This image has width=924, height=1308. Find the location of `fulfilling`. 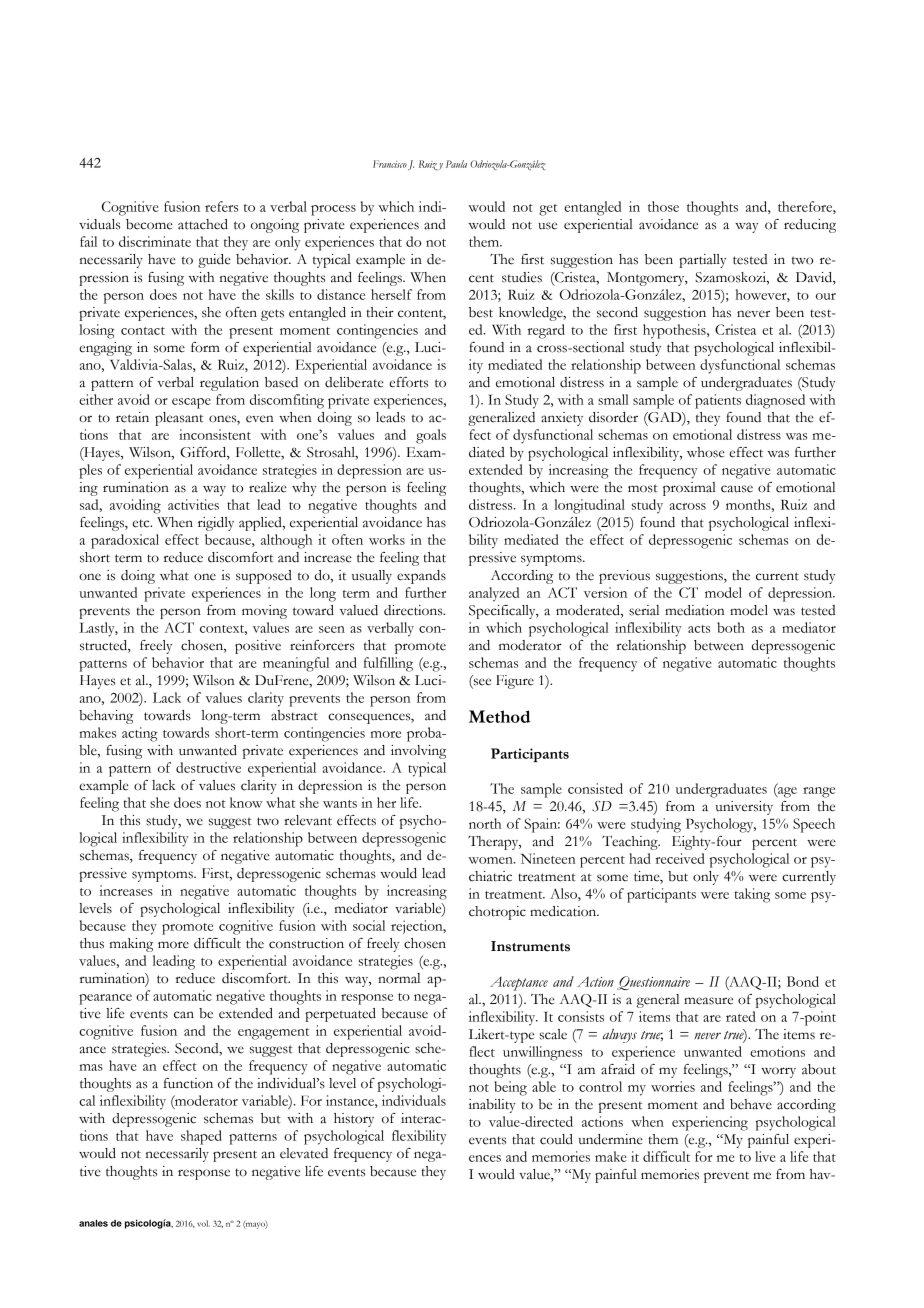

fulfilling is located at coordinates (388, 664).
